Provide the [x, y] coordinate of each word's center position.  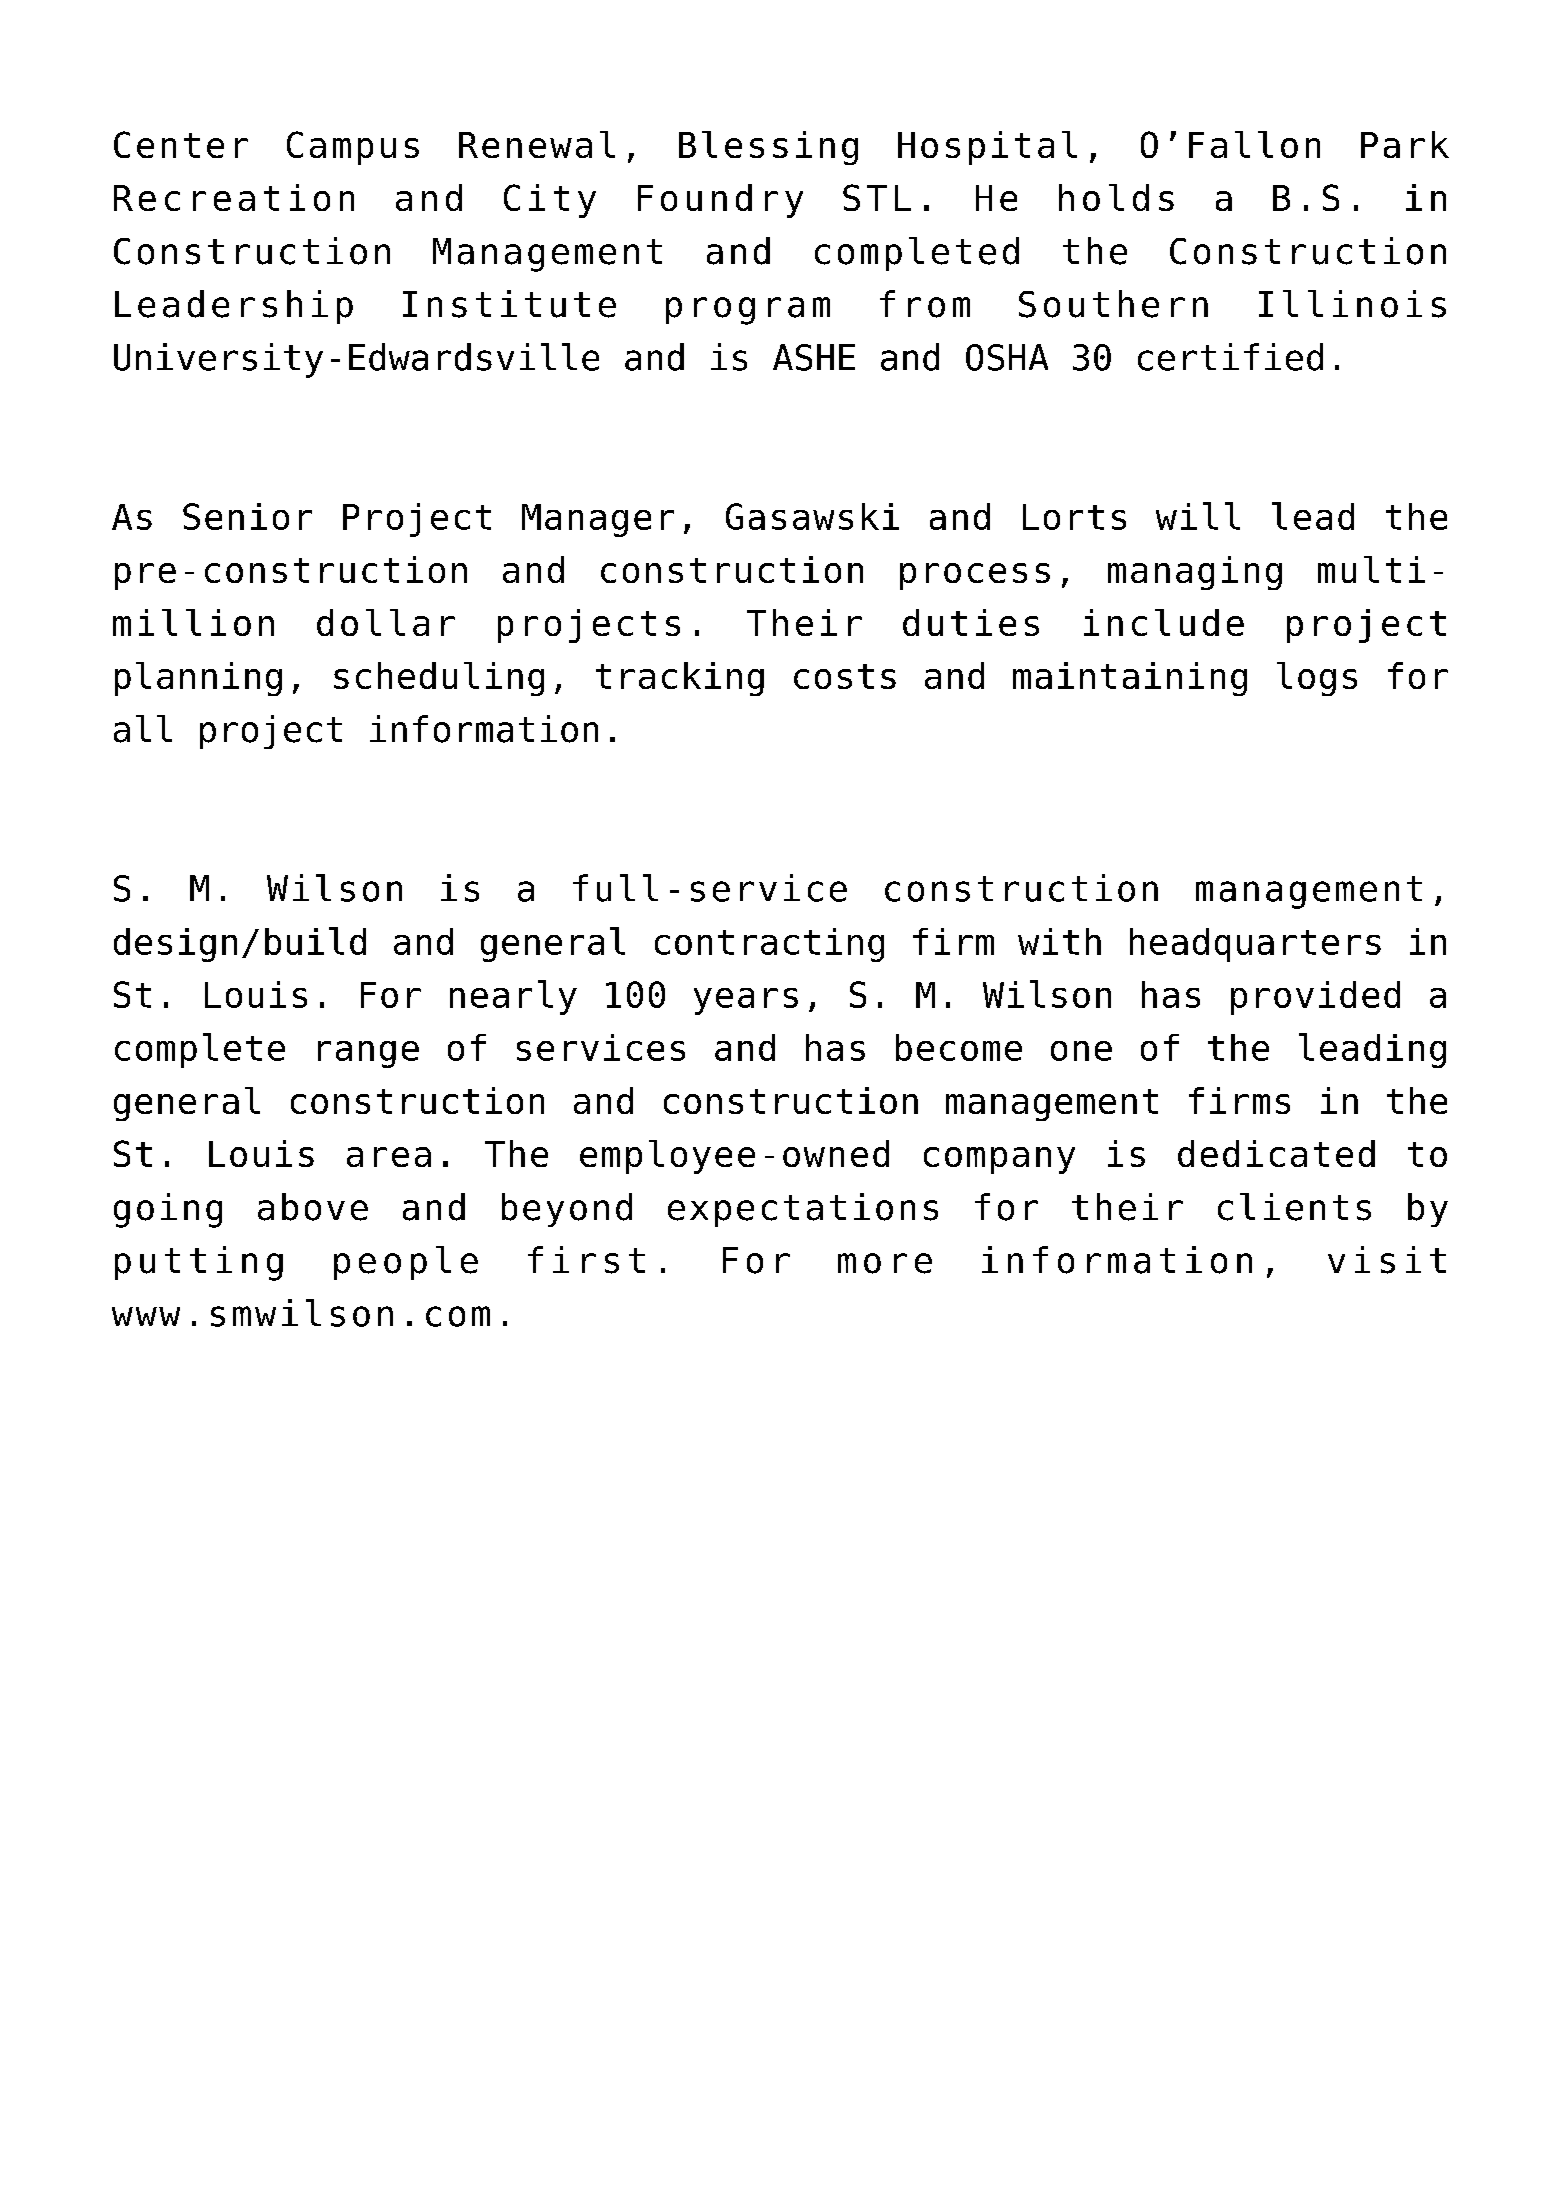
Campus [353, 148]
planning [198, 679]
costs [845, 676]
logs [1317, 679]
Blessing [768, 148]
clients [1294, 1207]
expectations [803, 1210]
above [313, 1207]
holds [1116, 197]
